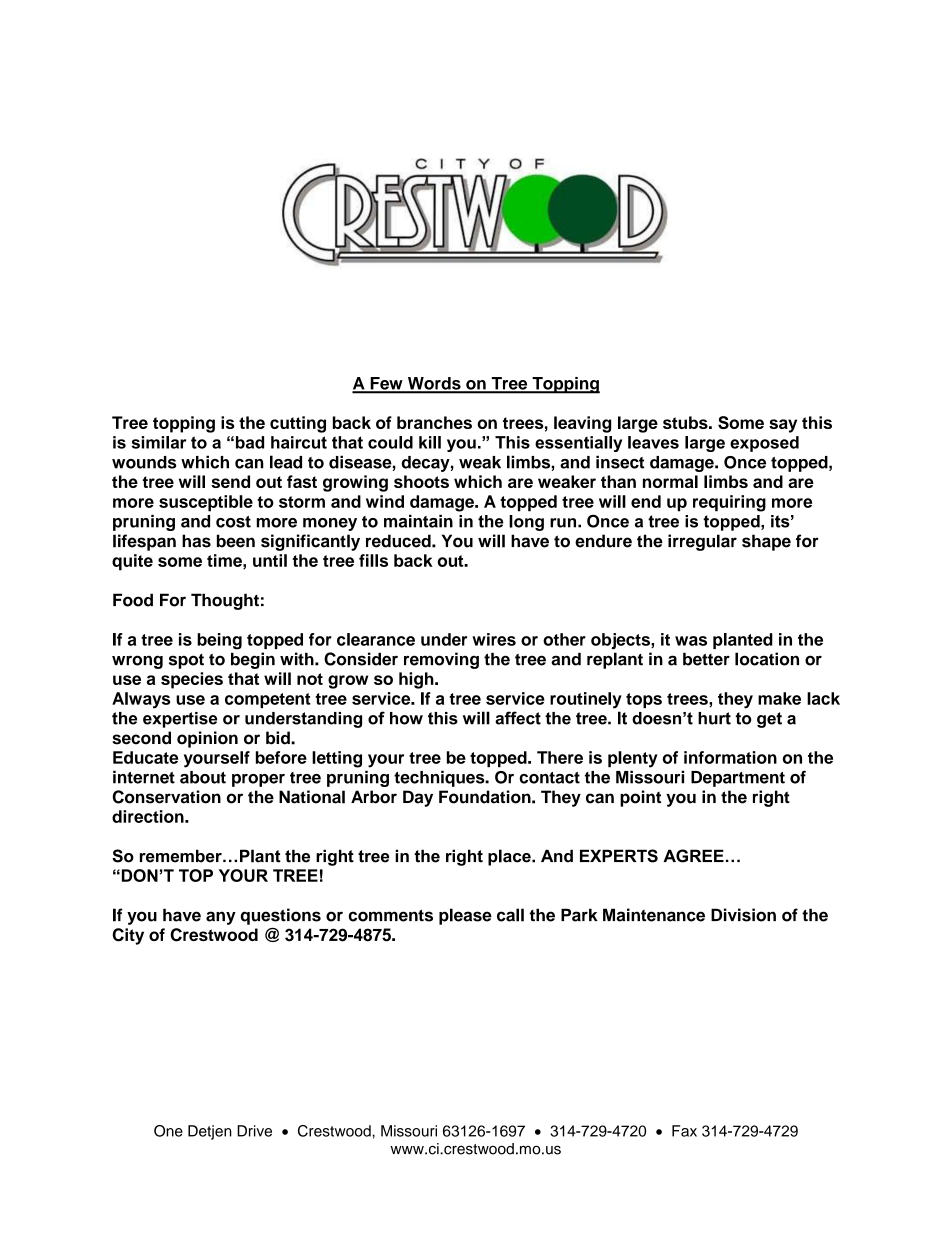 Image resolution: width=952 pixels, height=1233 pixels. I want to click on information, so click(730, 757).
